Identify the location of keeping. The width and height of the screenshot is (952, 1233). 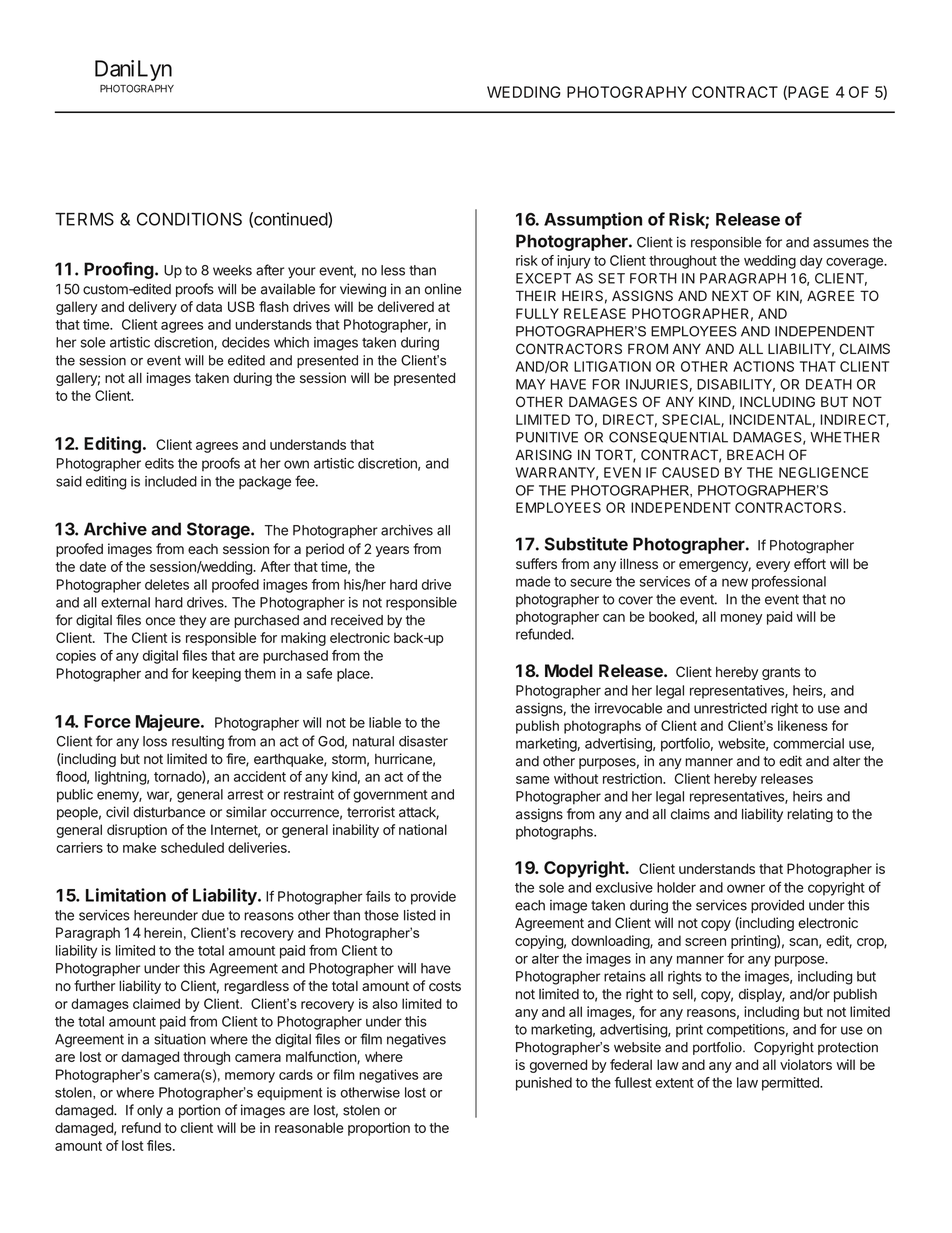
(216, 675).
